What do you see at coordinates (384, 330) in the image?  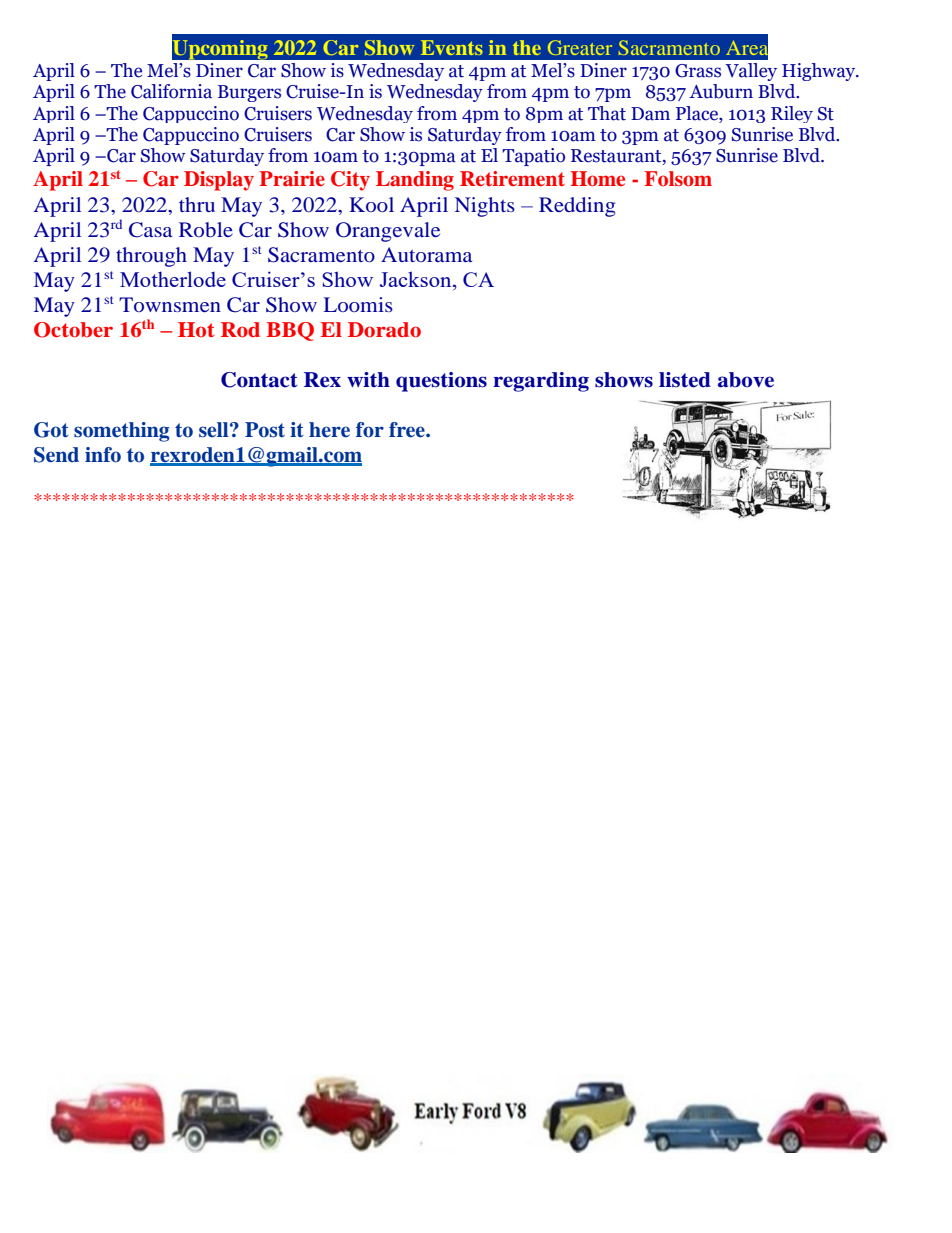 I see `Dorado` at bounding box center [384, 330].
